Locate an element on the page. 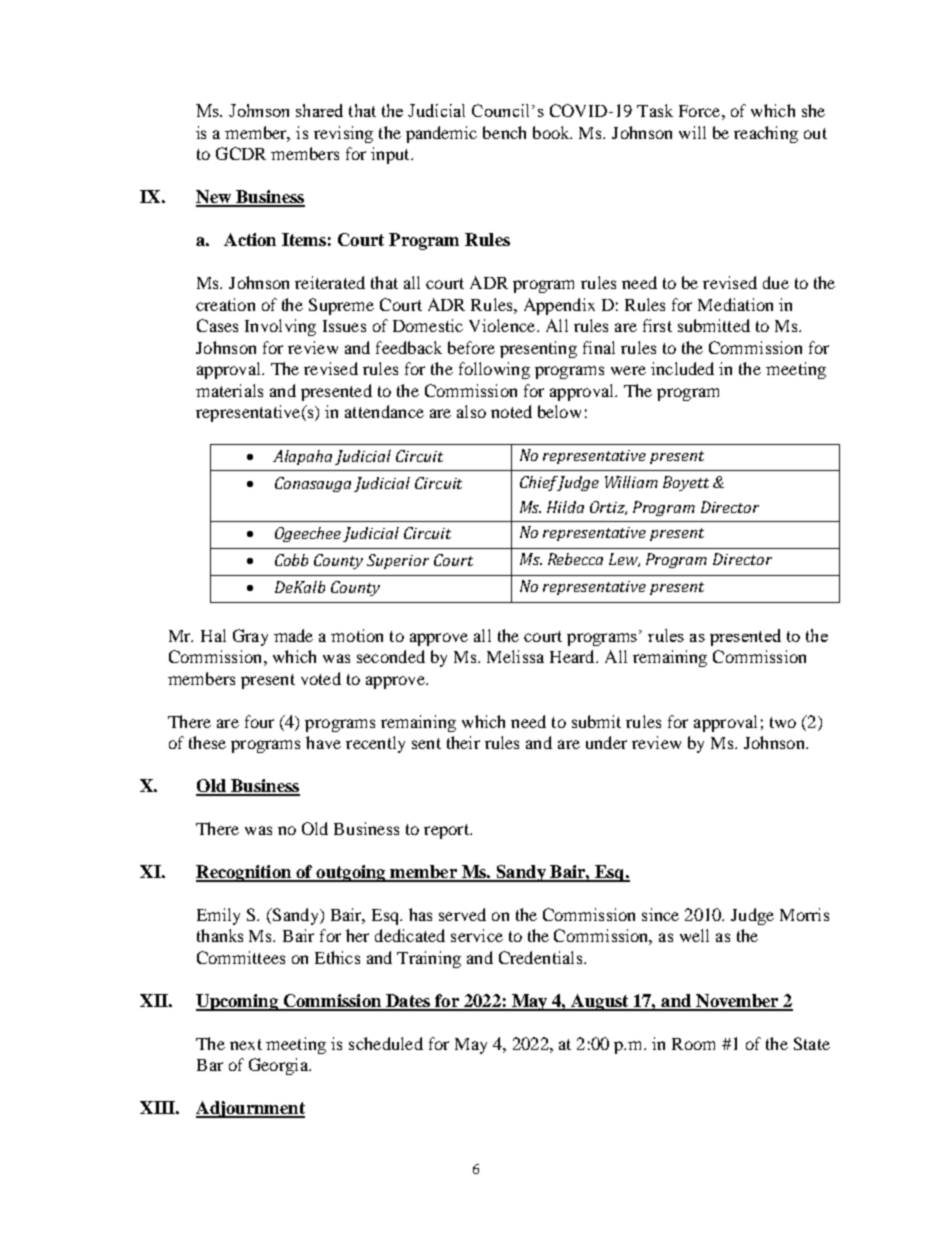  noted is located at coordinates (511, 411).
